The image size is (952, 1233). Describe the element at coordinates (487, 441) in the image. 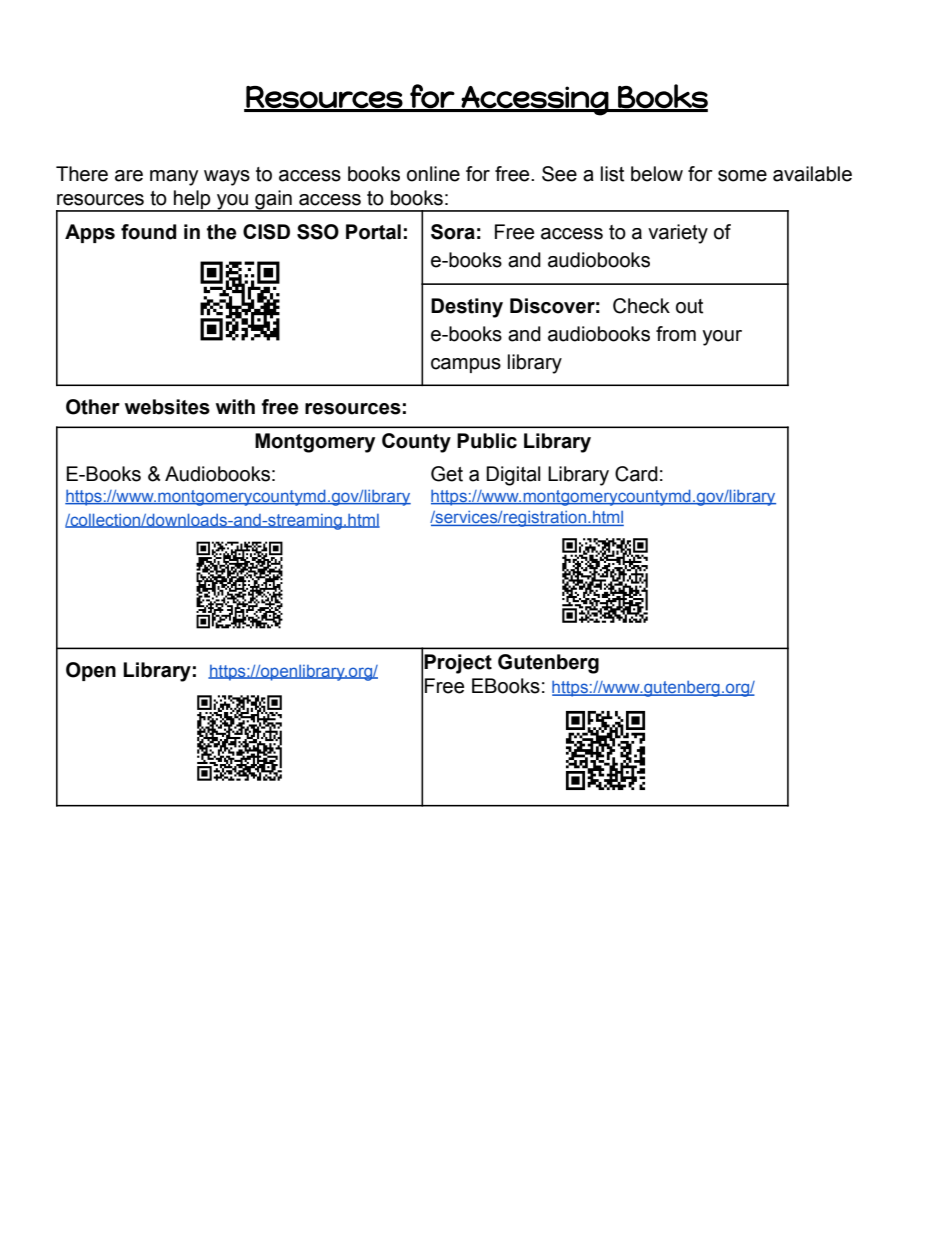

I see `Public` at that location.
